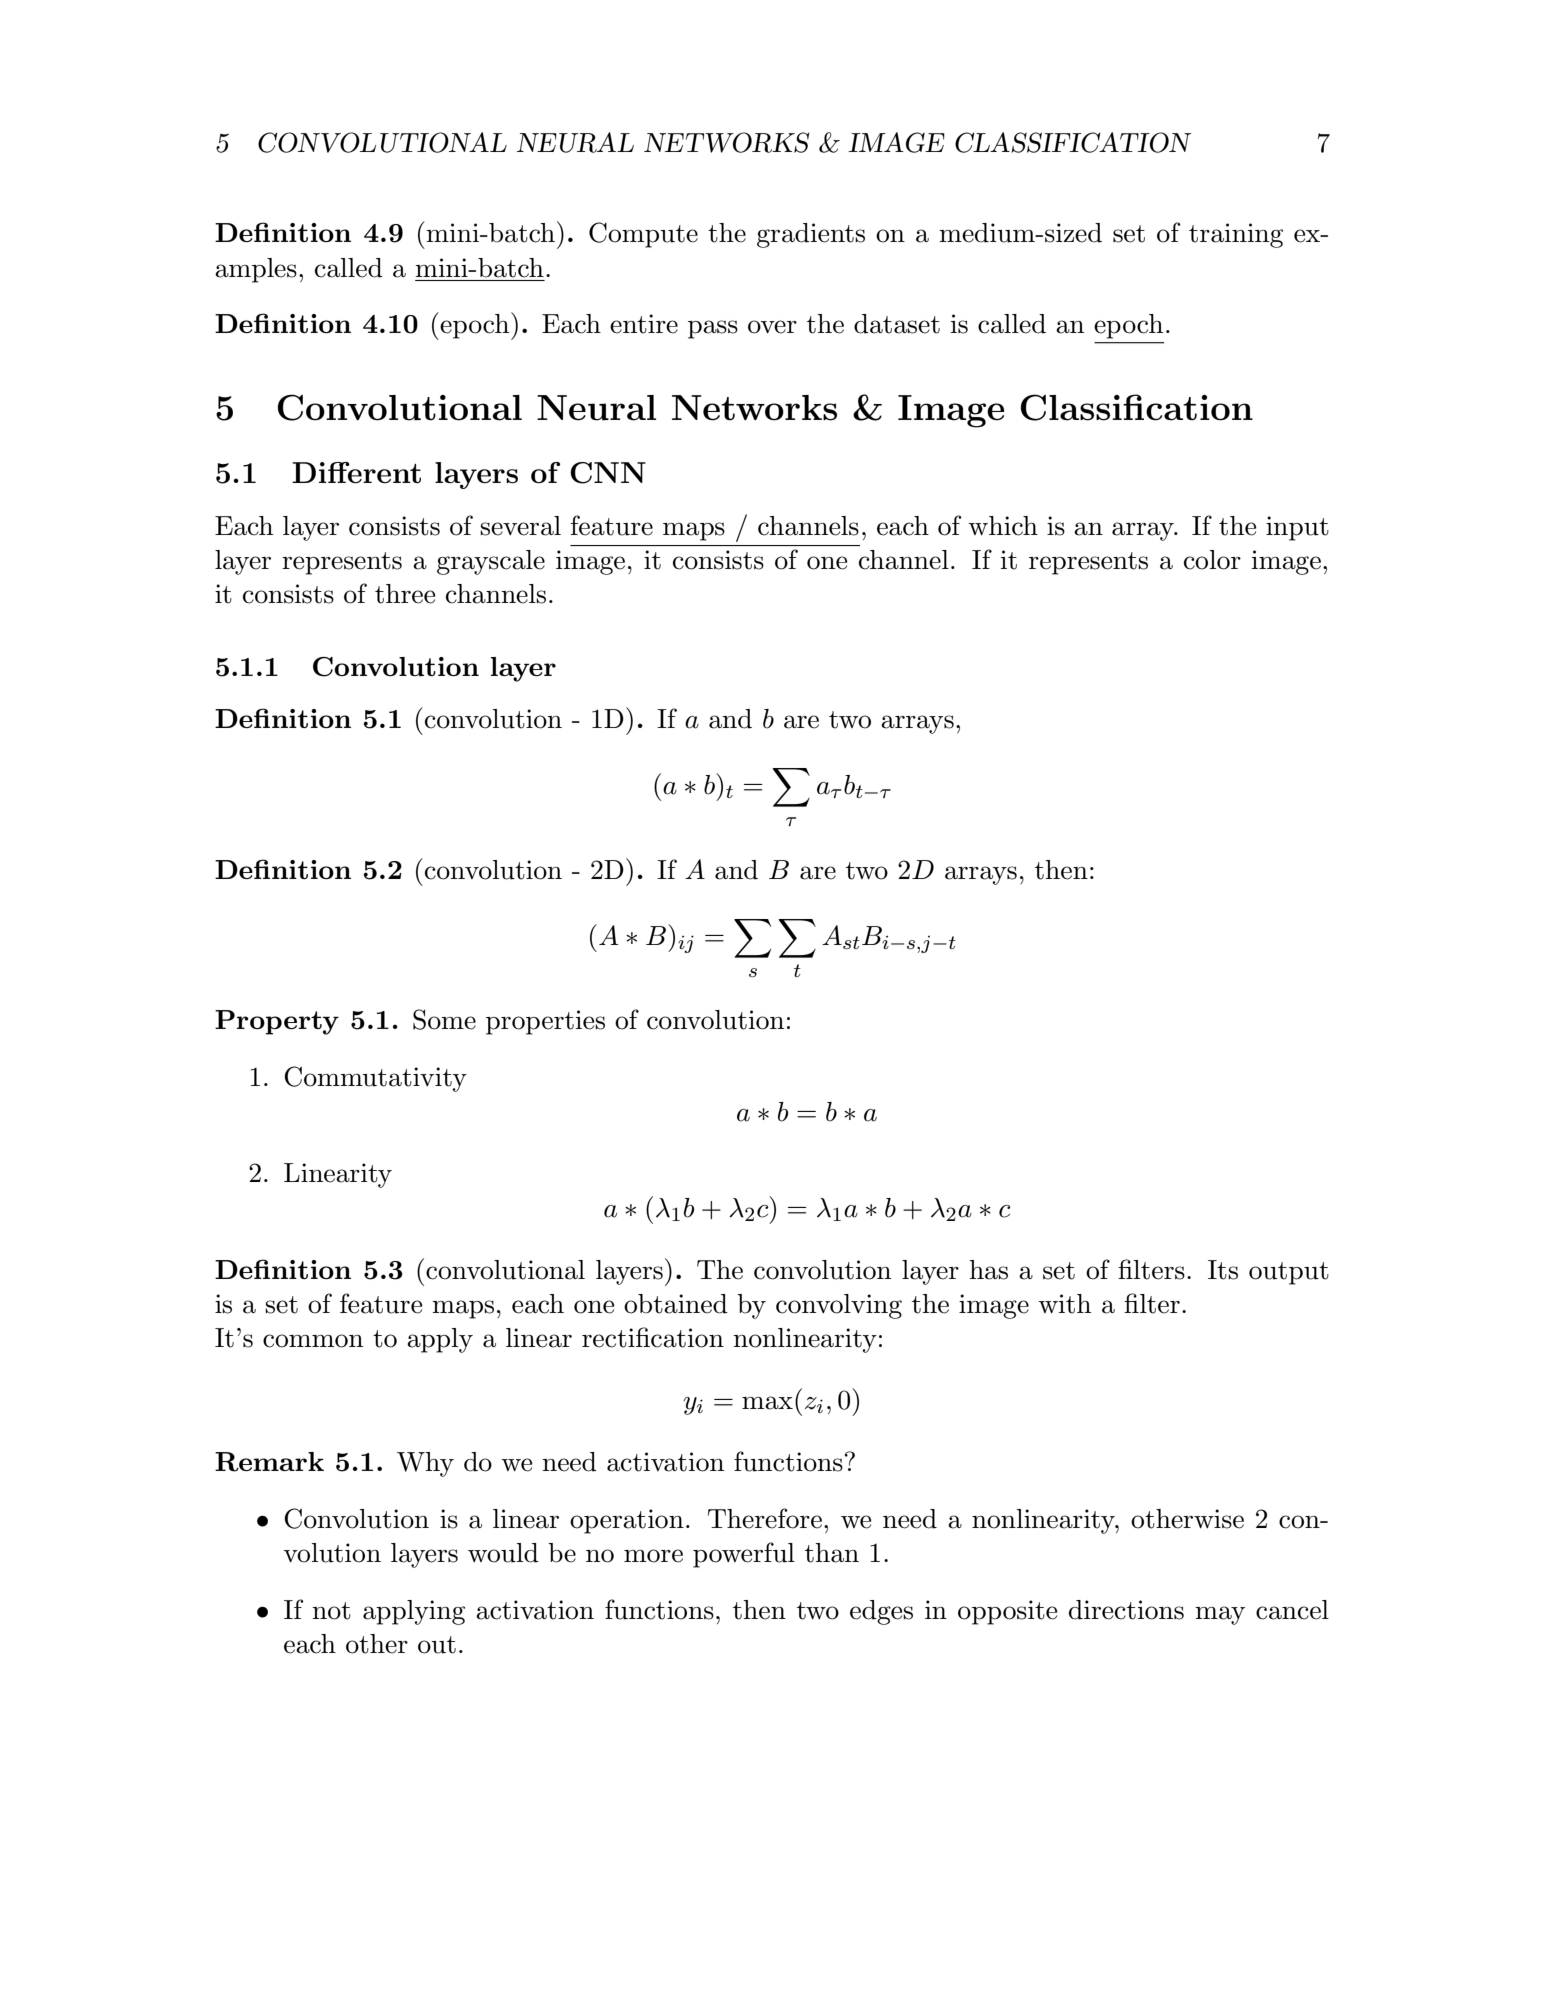  I want to click on which, so click(1003, 526).
